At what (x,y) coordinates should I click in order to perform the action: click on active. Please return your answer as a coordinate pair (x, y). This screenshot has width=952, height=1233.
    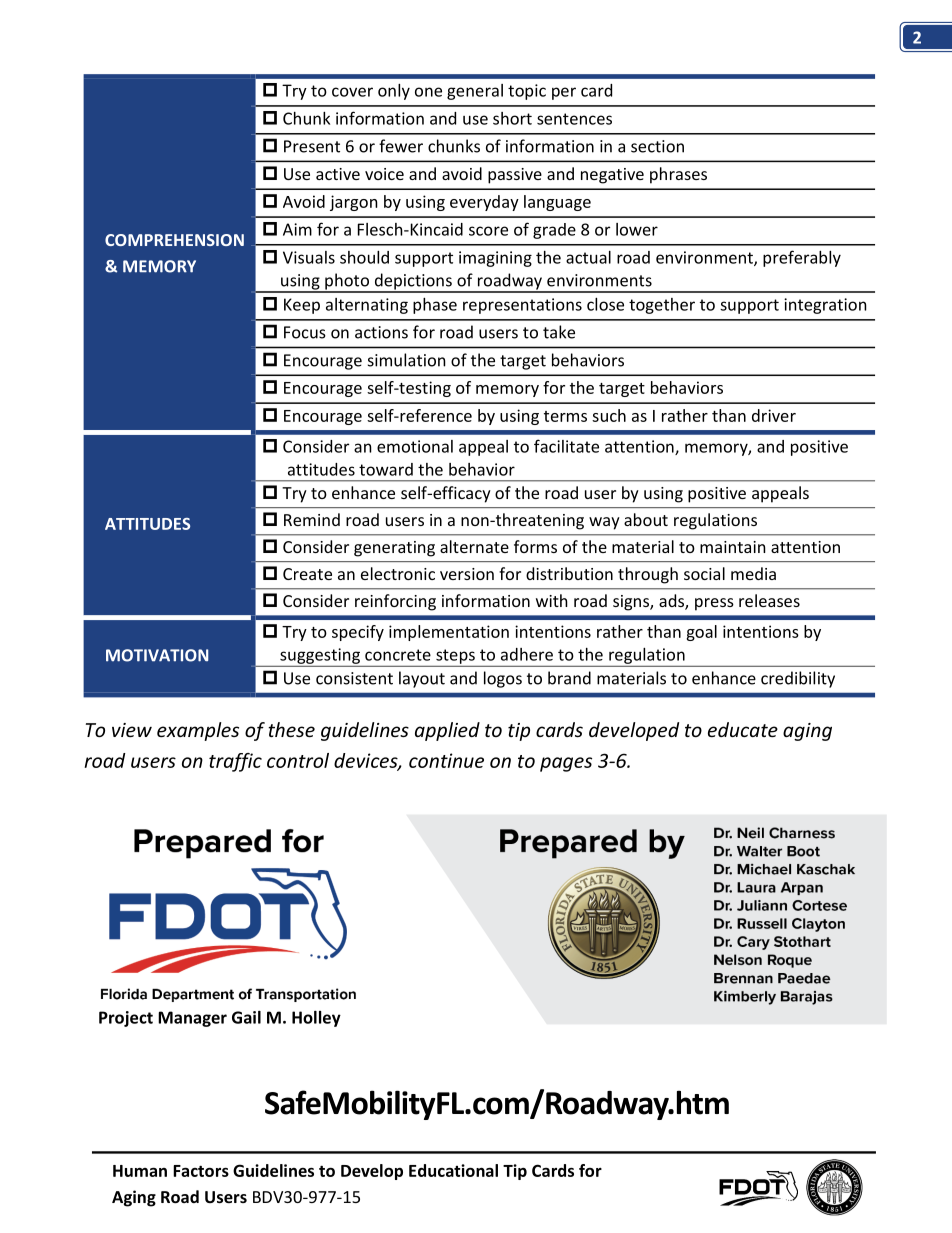
    Looking at the image, I should click on (338, 174).
